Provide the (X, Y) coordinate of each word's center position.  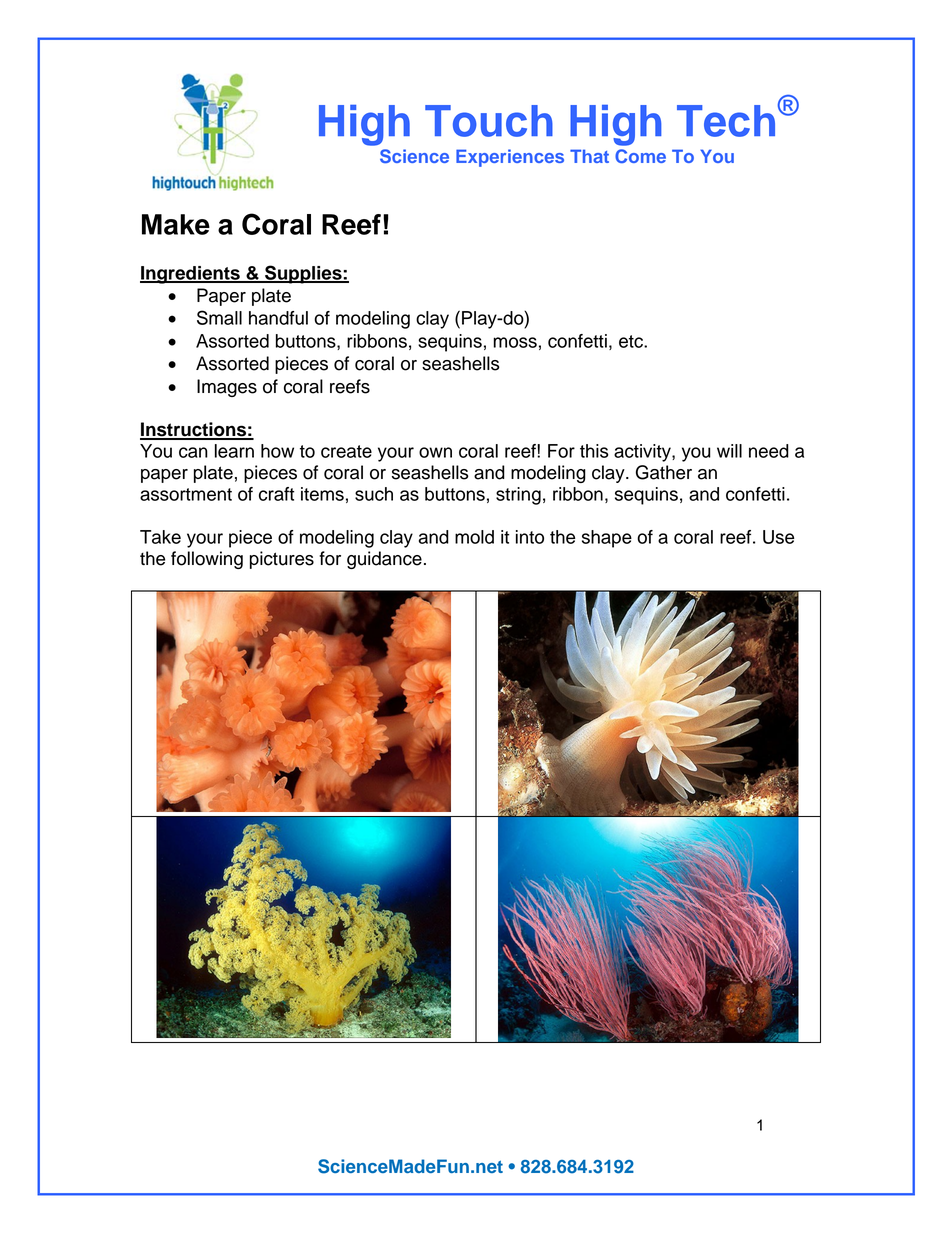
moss (515, 342)
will (729, 451)
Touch (489, 121)
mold (474, 537)
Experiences (510, 158)
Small (219, 317)
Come (640, 156)
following (207, 560)
